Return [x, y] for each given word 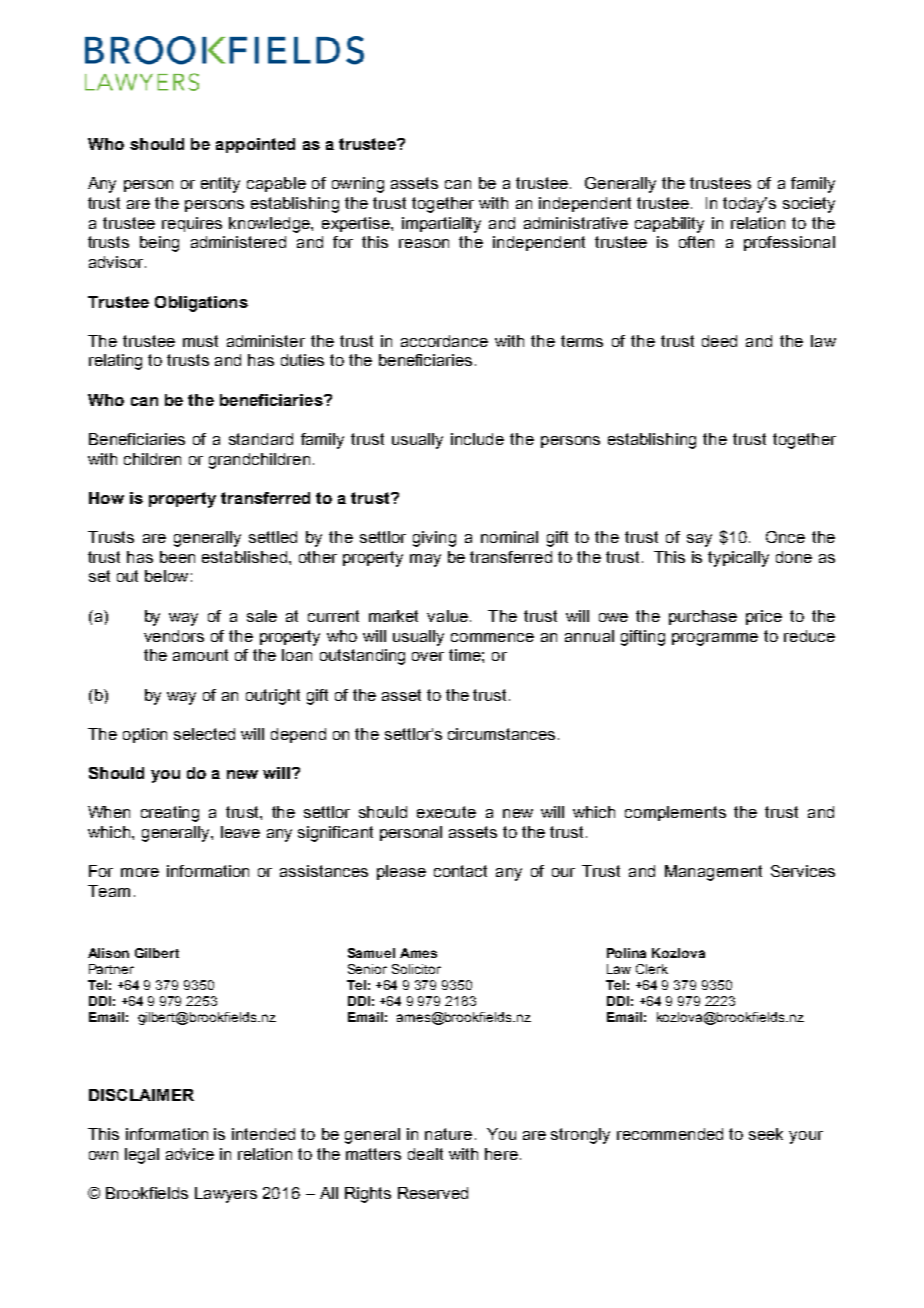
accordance [444, 341]
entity [220, 185]
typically [738, 559]
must [200, 341]
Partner [111, 969]
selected [204, 734]
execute [446, 812]
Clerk [652, 969]
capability [669, 225]
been [177, 557]
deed [719, 341]
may [425, 560]
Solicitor [416, 969]
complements [675, 813]
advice [190, 1154]
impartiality [441, 225]
